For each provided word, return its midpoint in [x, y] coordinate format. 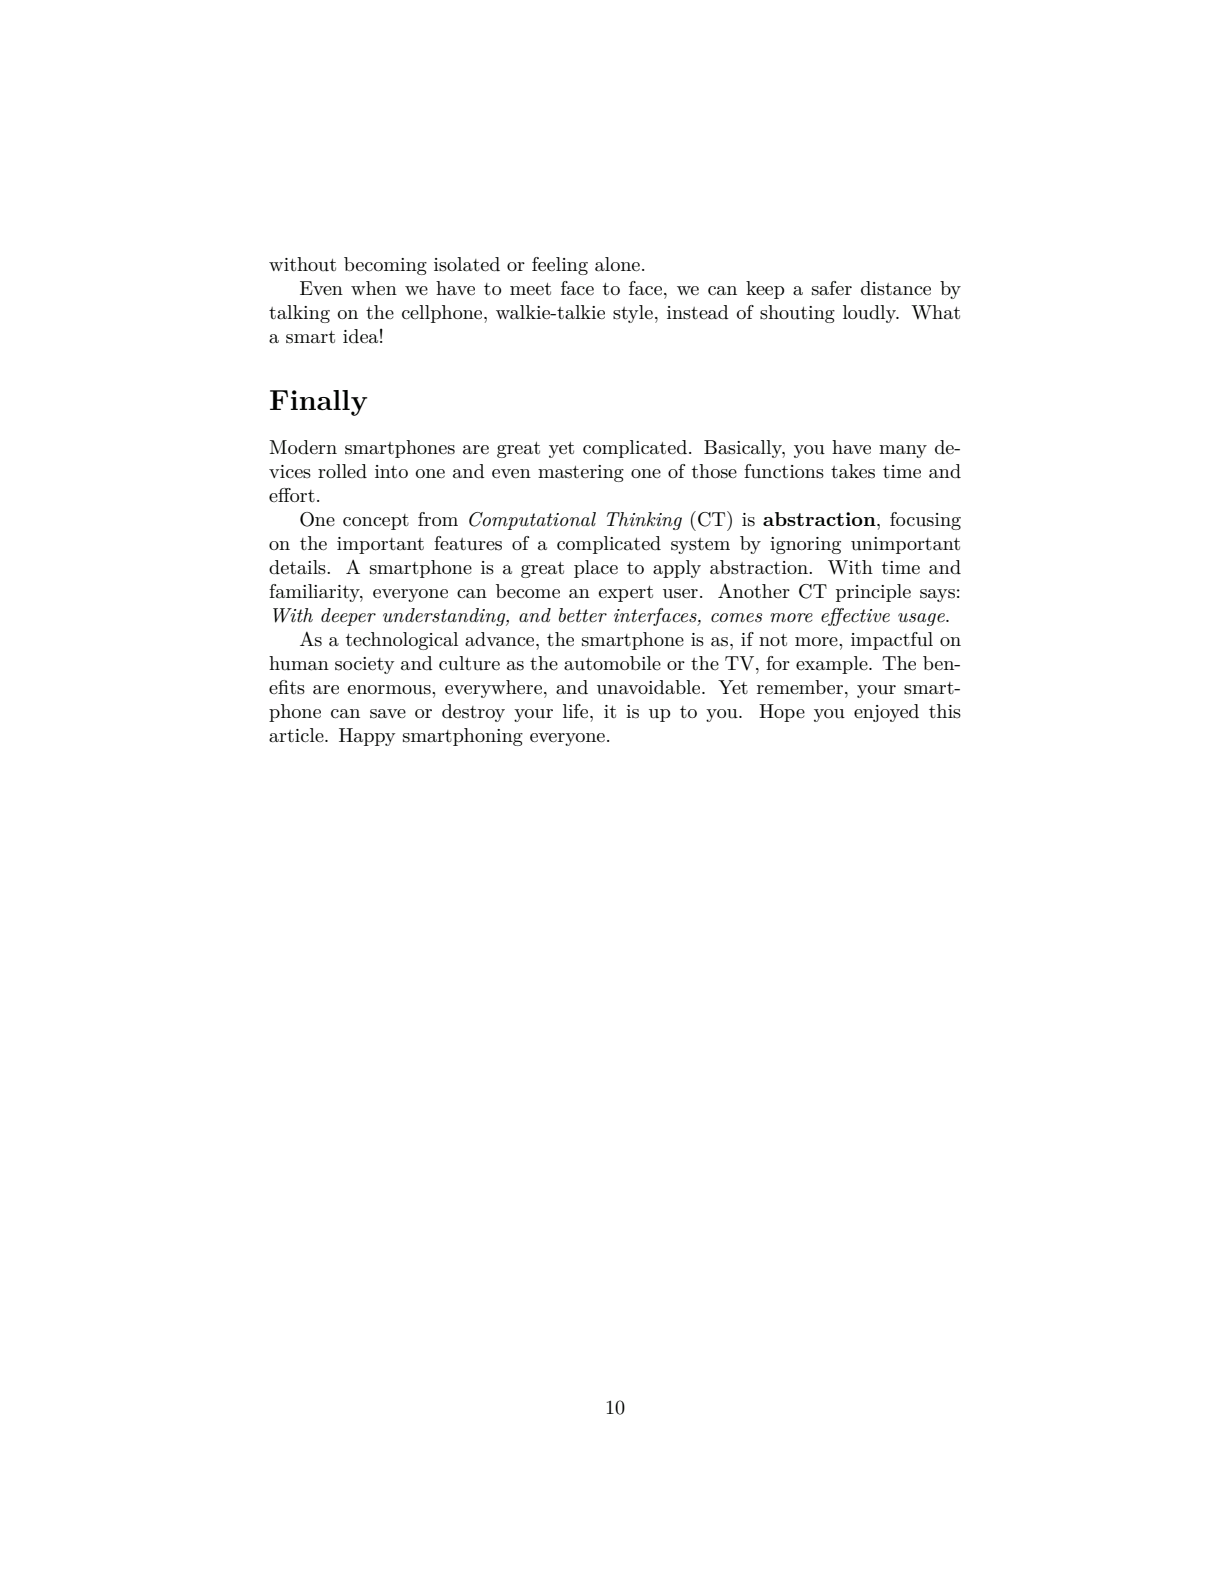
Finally [318, 403]
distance [896, 288]
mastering [581, 473]
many [903, 451]
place [596, 569]
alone [617, 264]
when [374, 288]
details [298, 567]
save [388, 714]
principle [873, 593]
